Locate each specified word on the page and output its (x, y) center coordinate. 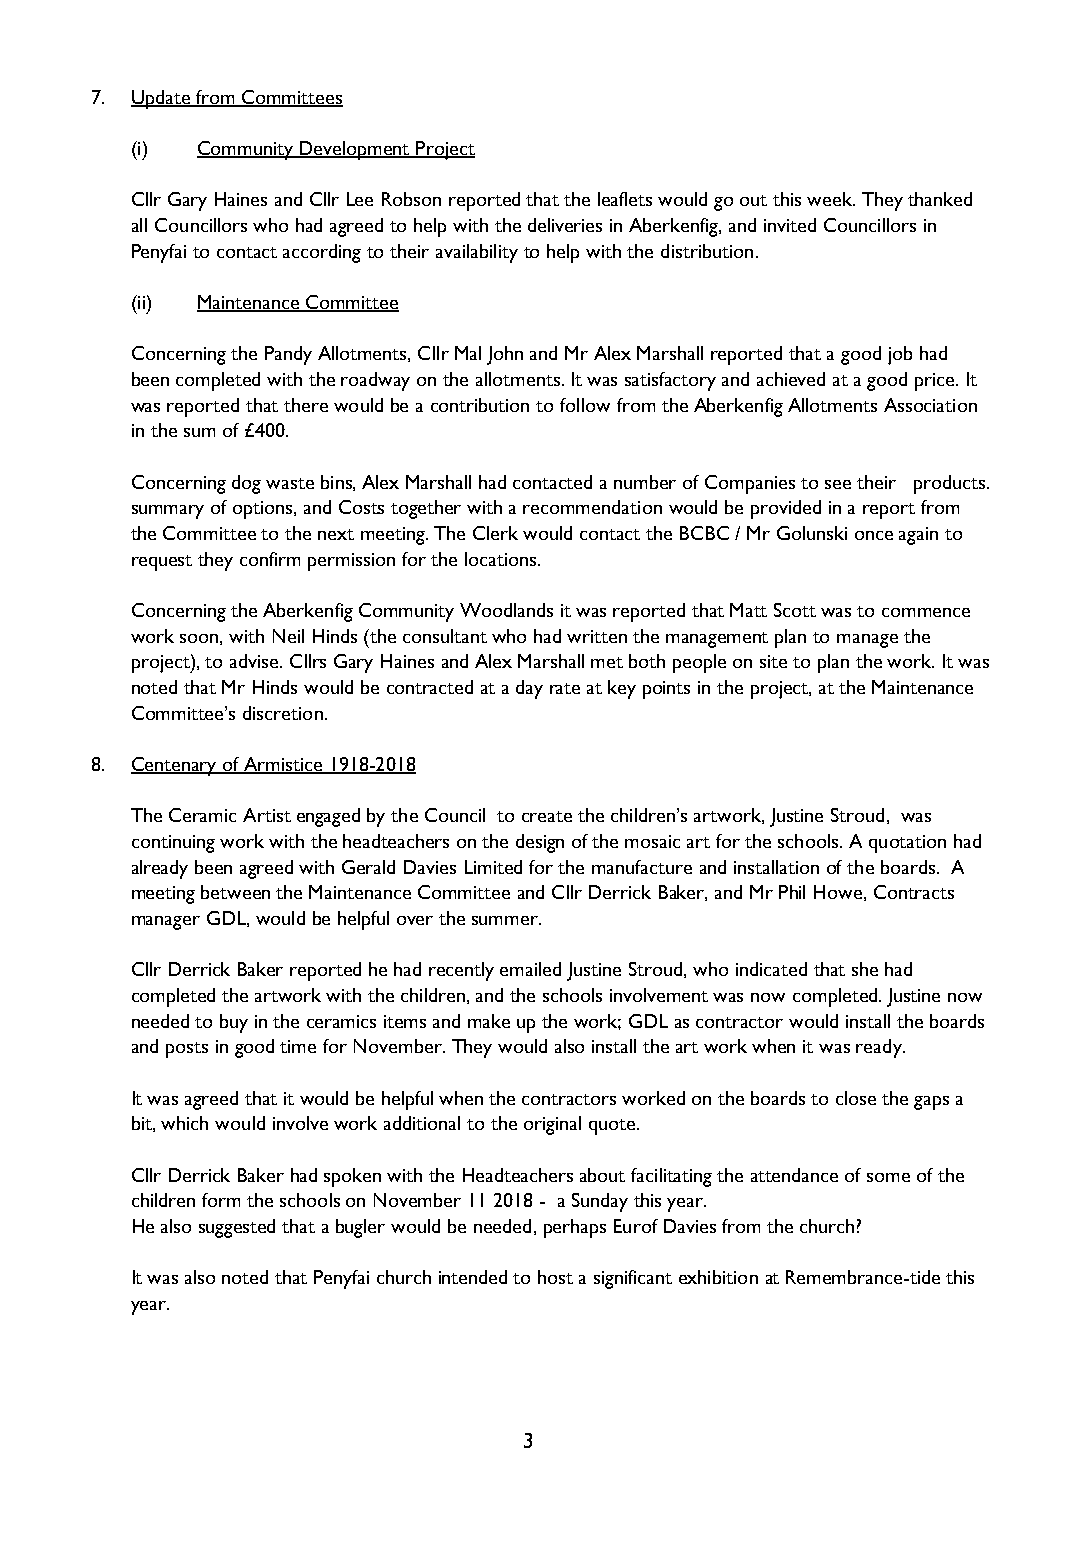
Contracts (914, 892)
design (540, 843)
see (838, 484)
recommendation (592, 507)
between (235, 892)
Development (355, 150)
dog (246, 484)
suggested (237, 1228)
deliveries (565, 225)
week (831, 199)
